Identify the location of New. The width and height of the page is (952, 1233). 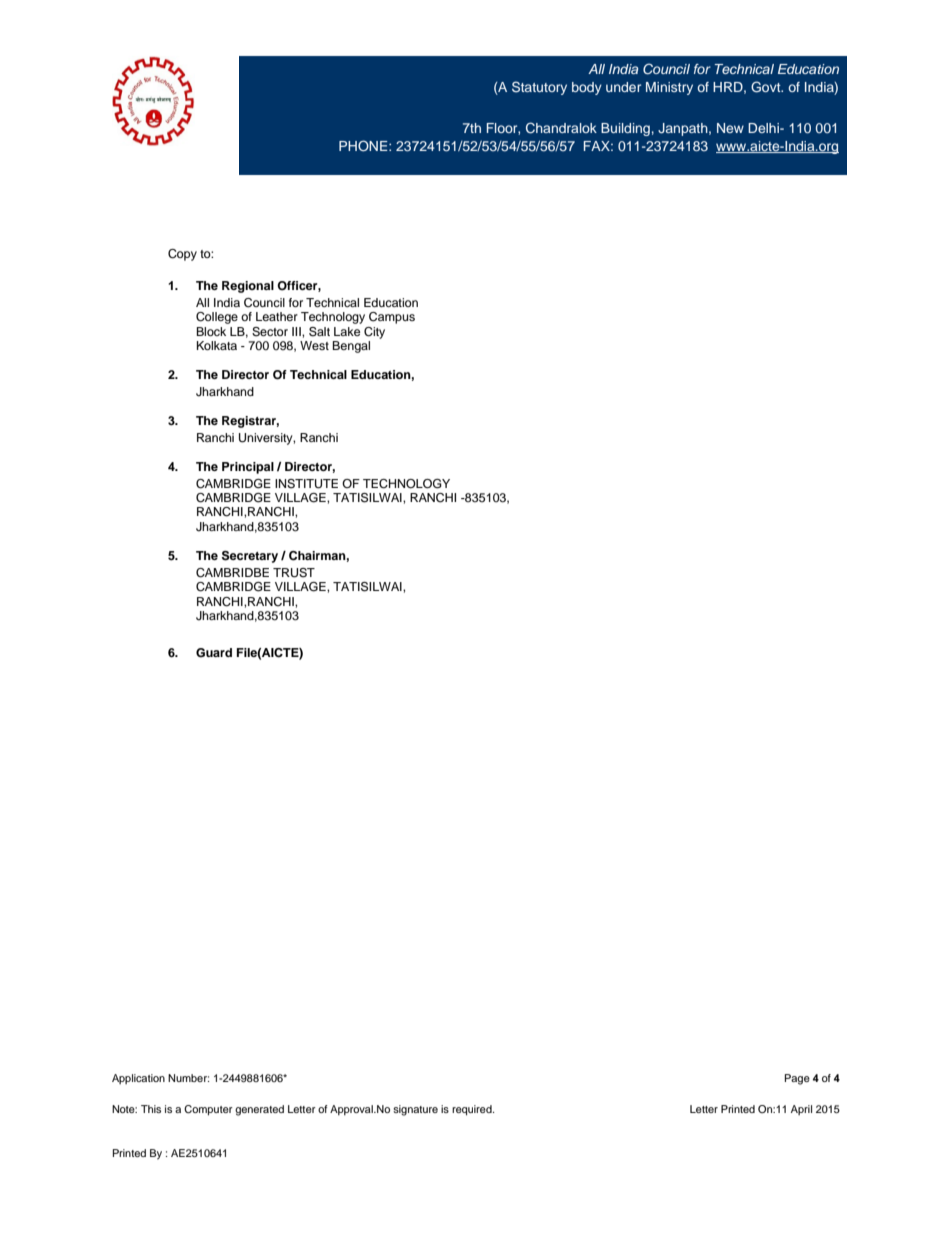
(730, 128).
